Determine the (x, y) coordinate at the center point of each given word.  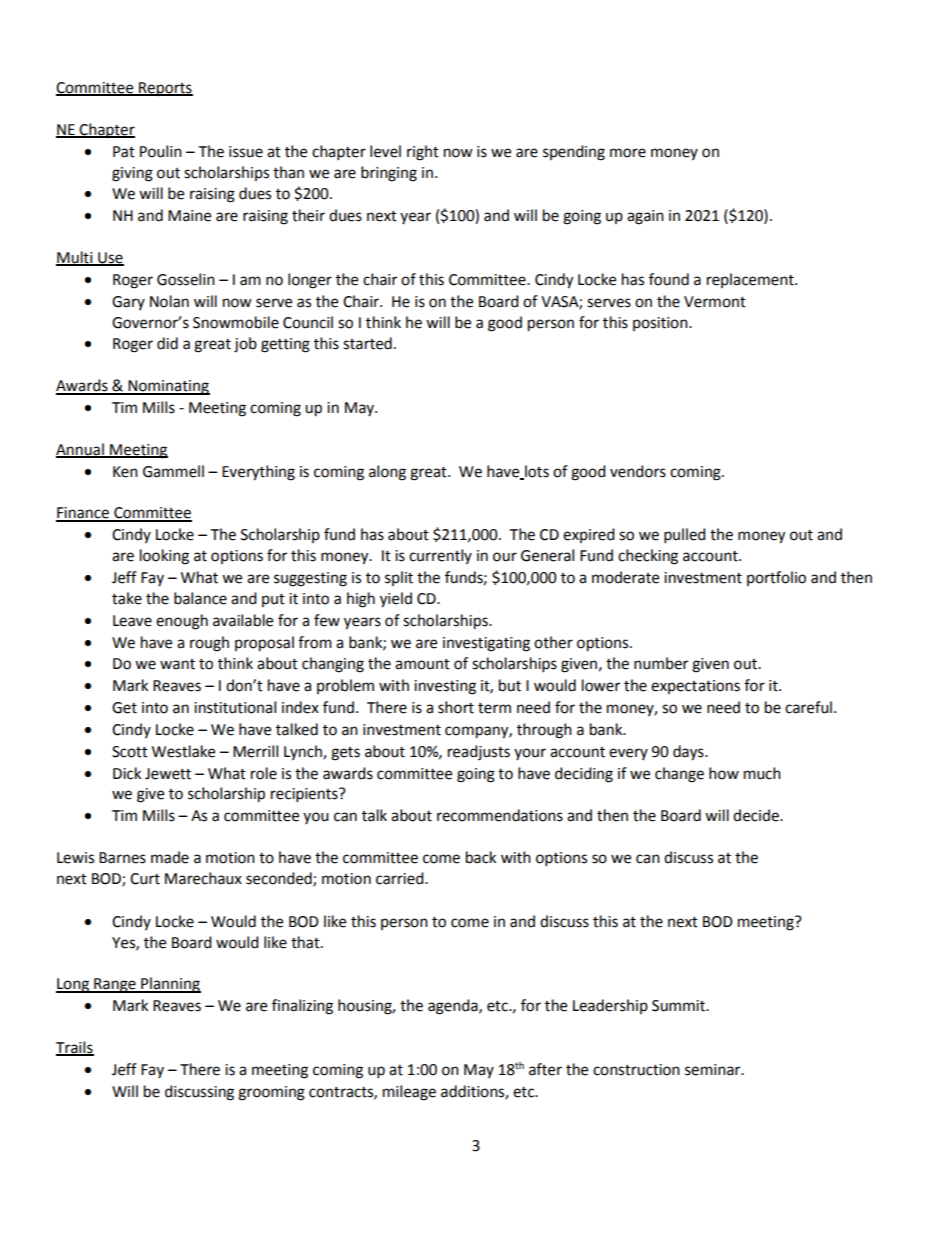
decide (757, 815)
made (170, 857)
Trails (75, 1048)
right (423, 153)
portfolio (776, 578)
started (367, 343)
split (399, 578)
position (661, 324)
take (127, 598)
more (628, 153)
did (167, 343)
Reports (165, 89)
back (481, 857)
